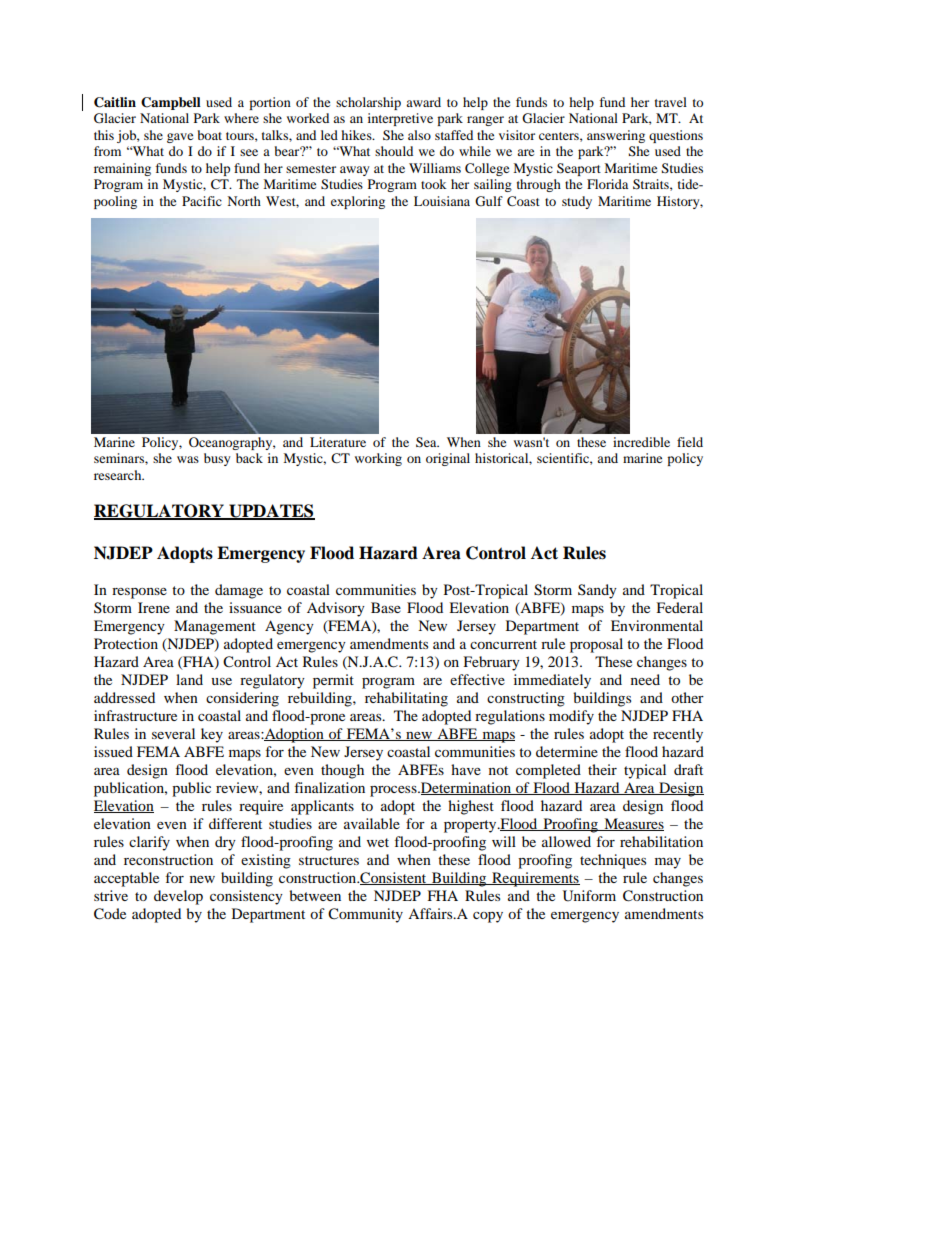 The height and width of the document is (1233, 952). I want to click on Pacific, so click(202, 201).
